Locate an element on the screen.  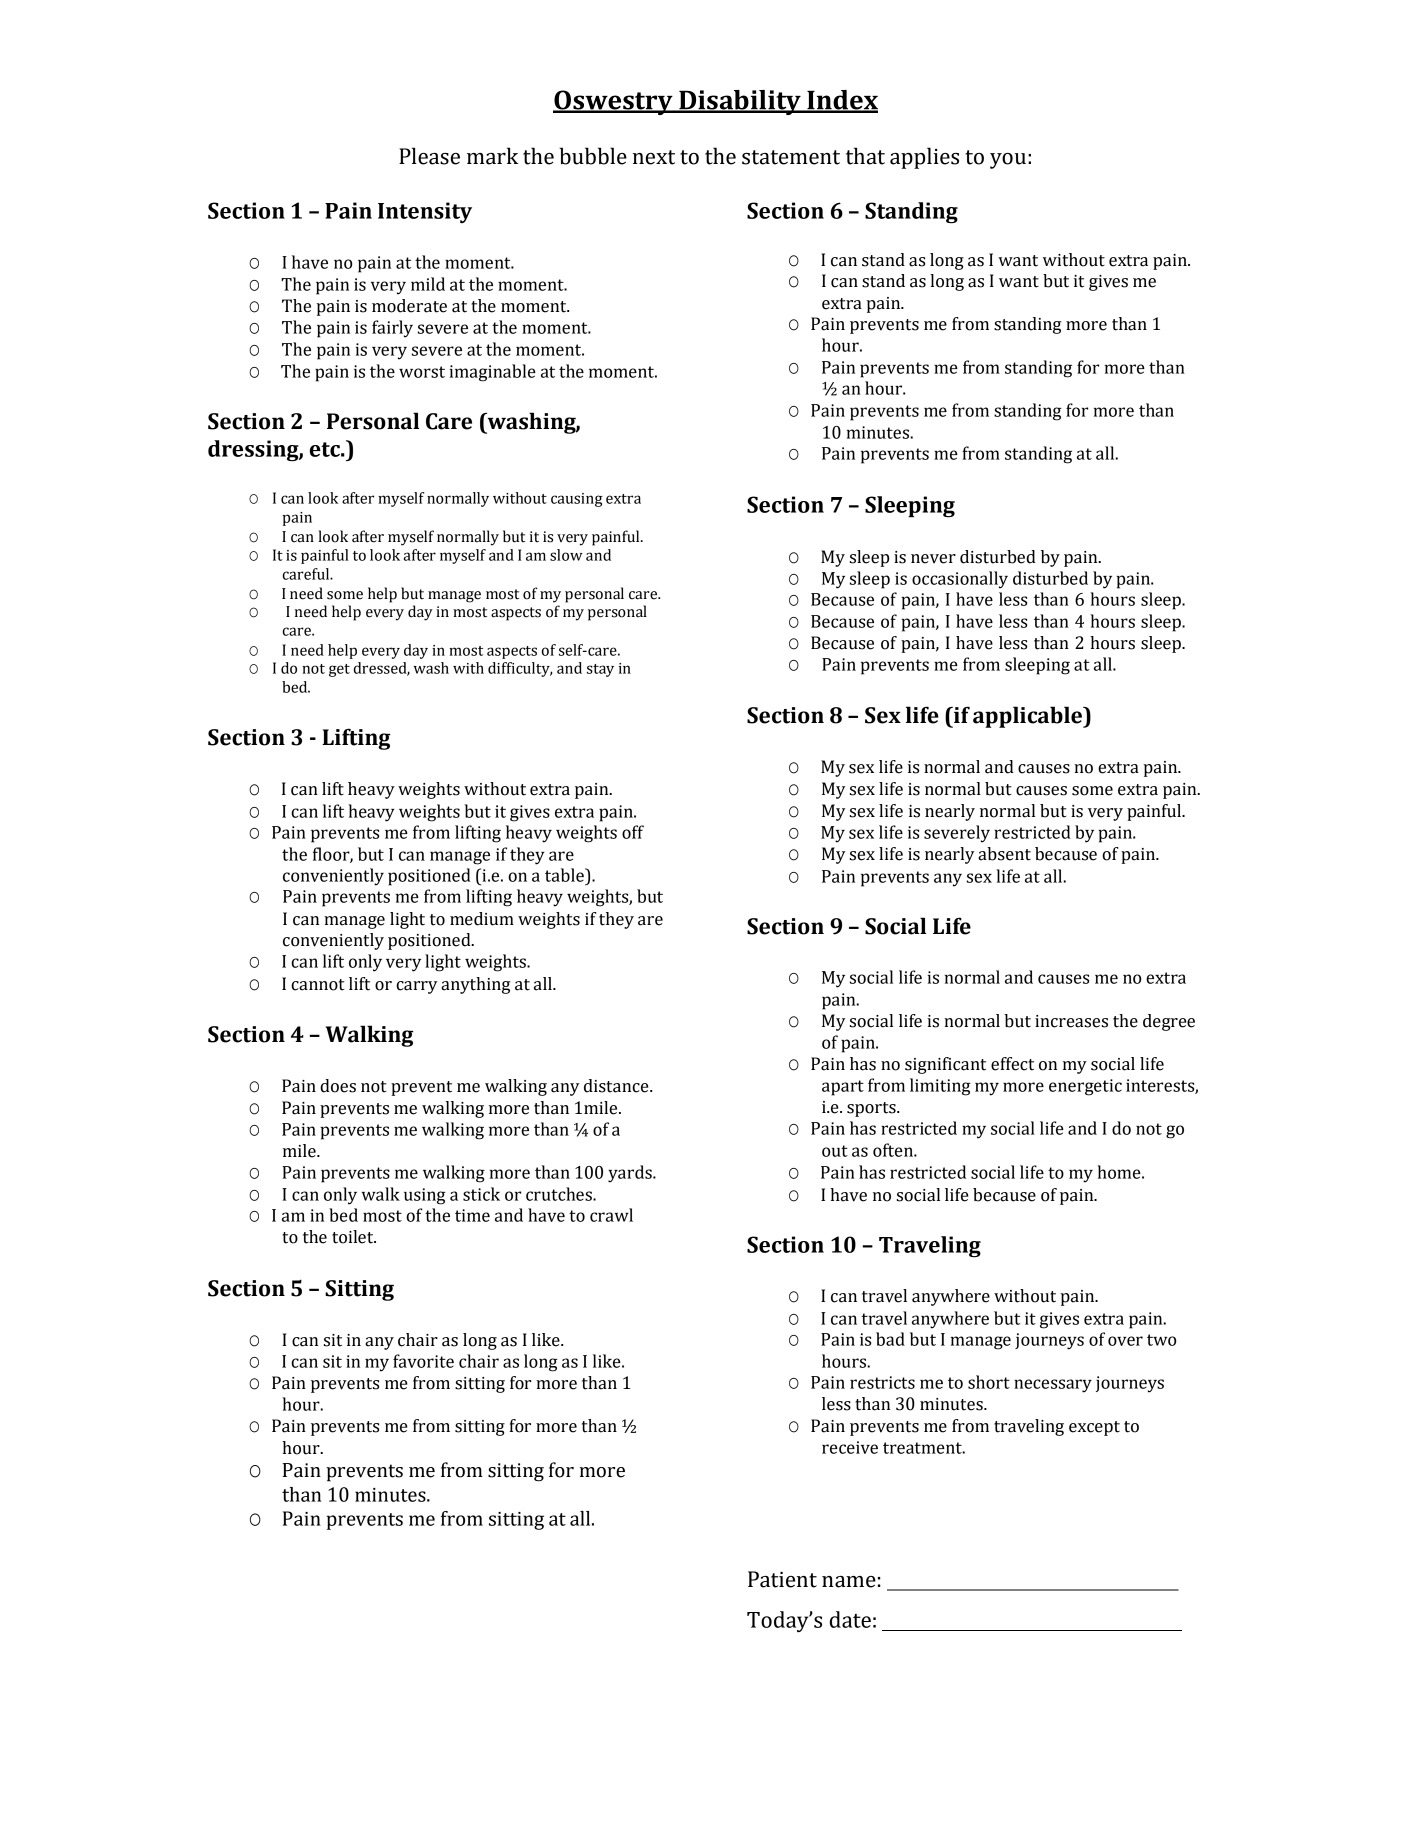
statement is located at coordinates (791, 157).
